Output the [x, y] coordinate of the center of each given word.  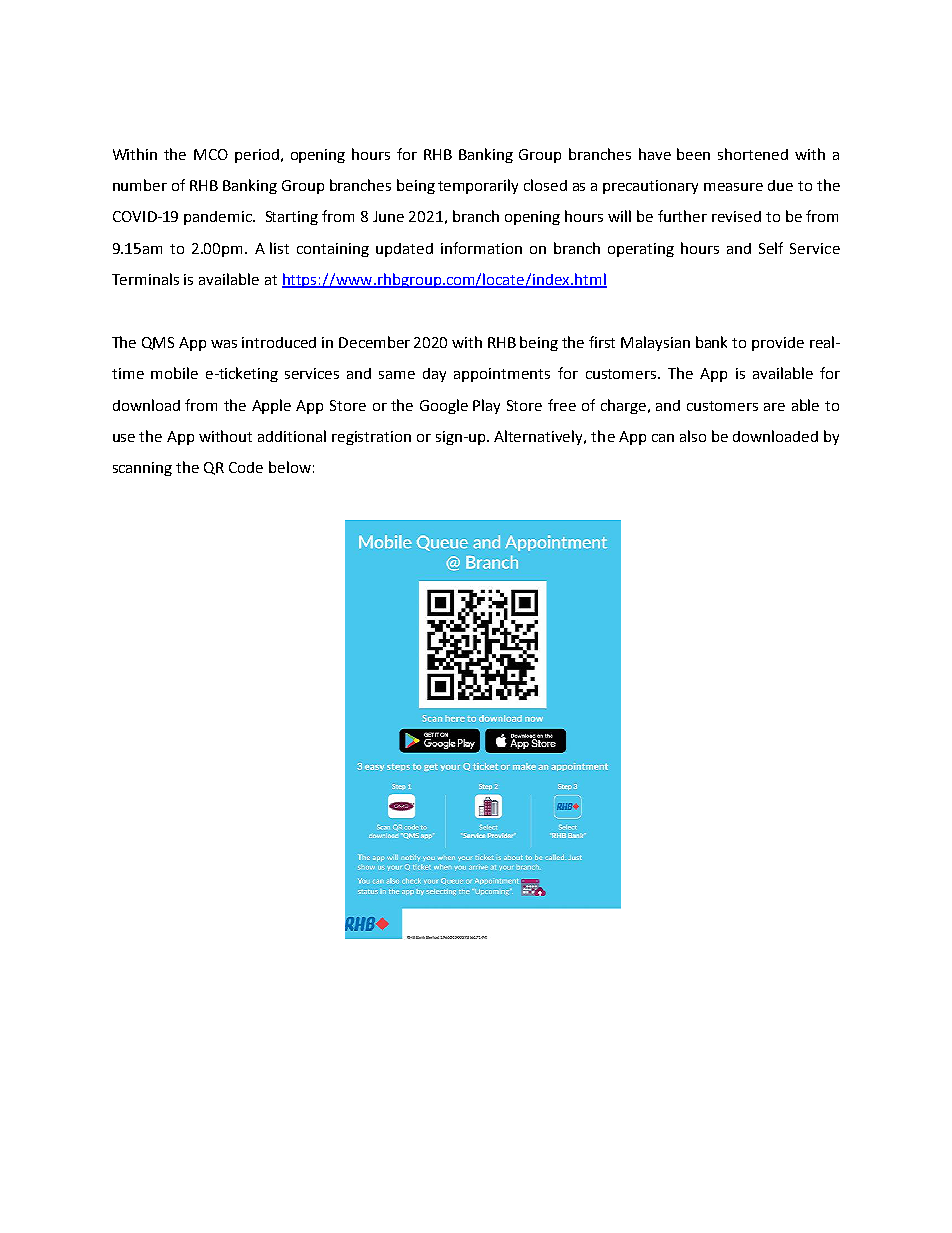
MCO [211, 154]
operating [641, 250]
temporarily [478, 186]
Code [246, 467]
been [693, 154]
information [481, 248]
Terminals [145, 279]
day [434, 375]
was [224, 344]
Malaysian [655, 343]
